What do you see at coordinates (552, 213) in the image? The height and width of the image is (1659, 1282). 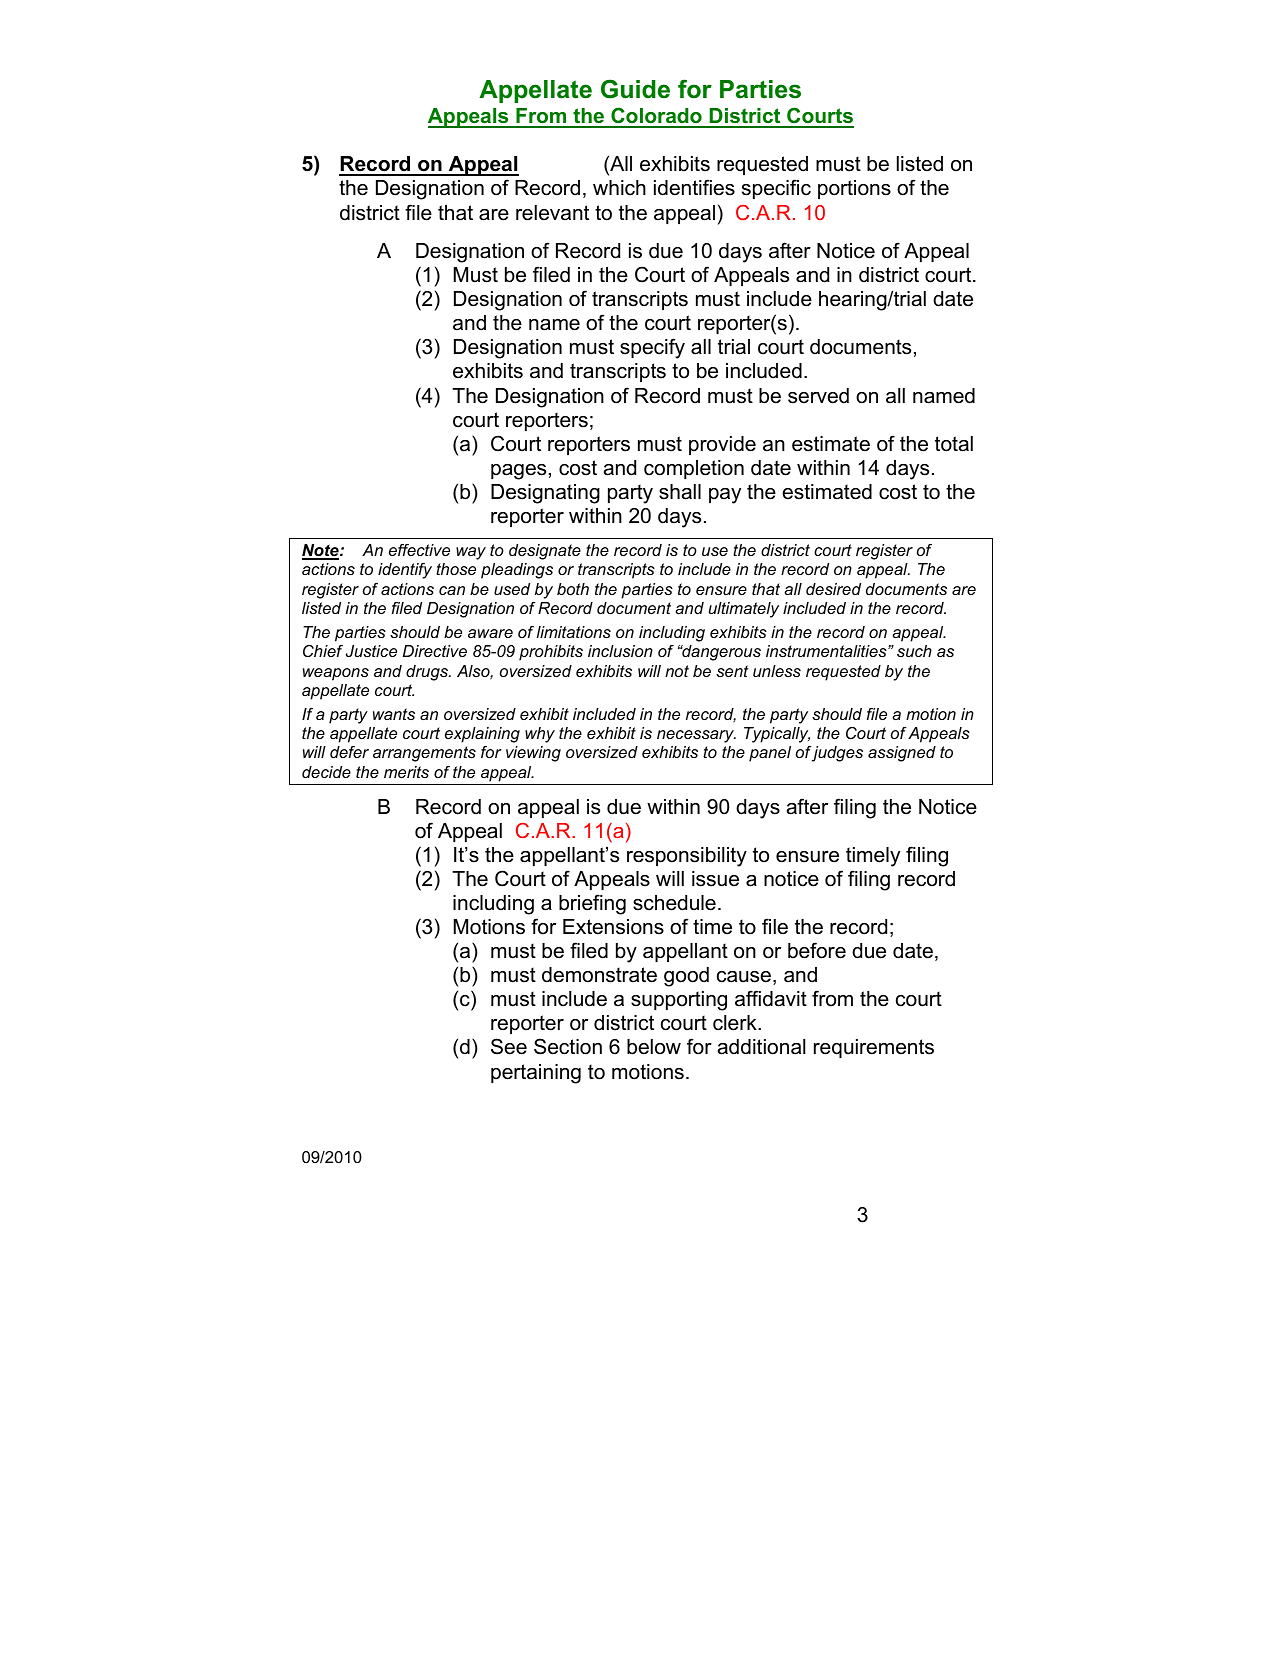 I see `relevant` at bounding box center [552, 213].
